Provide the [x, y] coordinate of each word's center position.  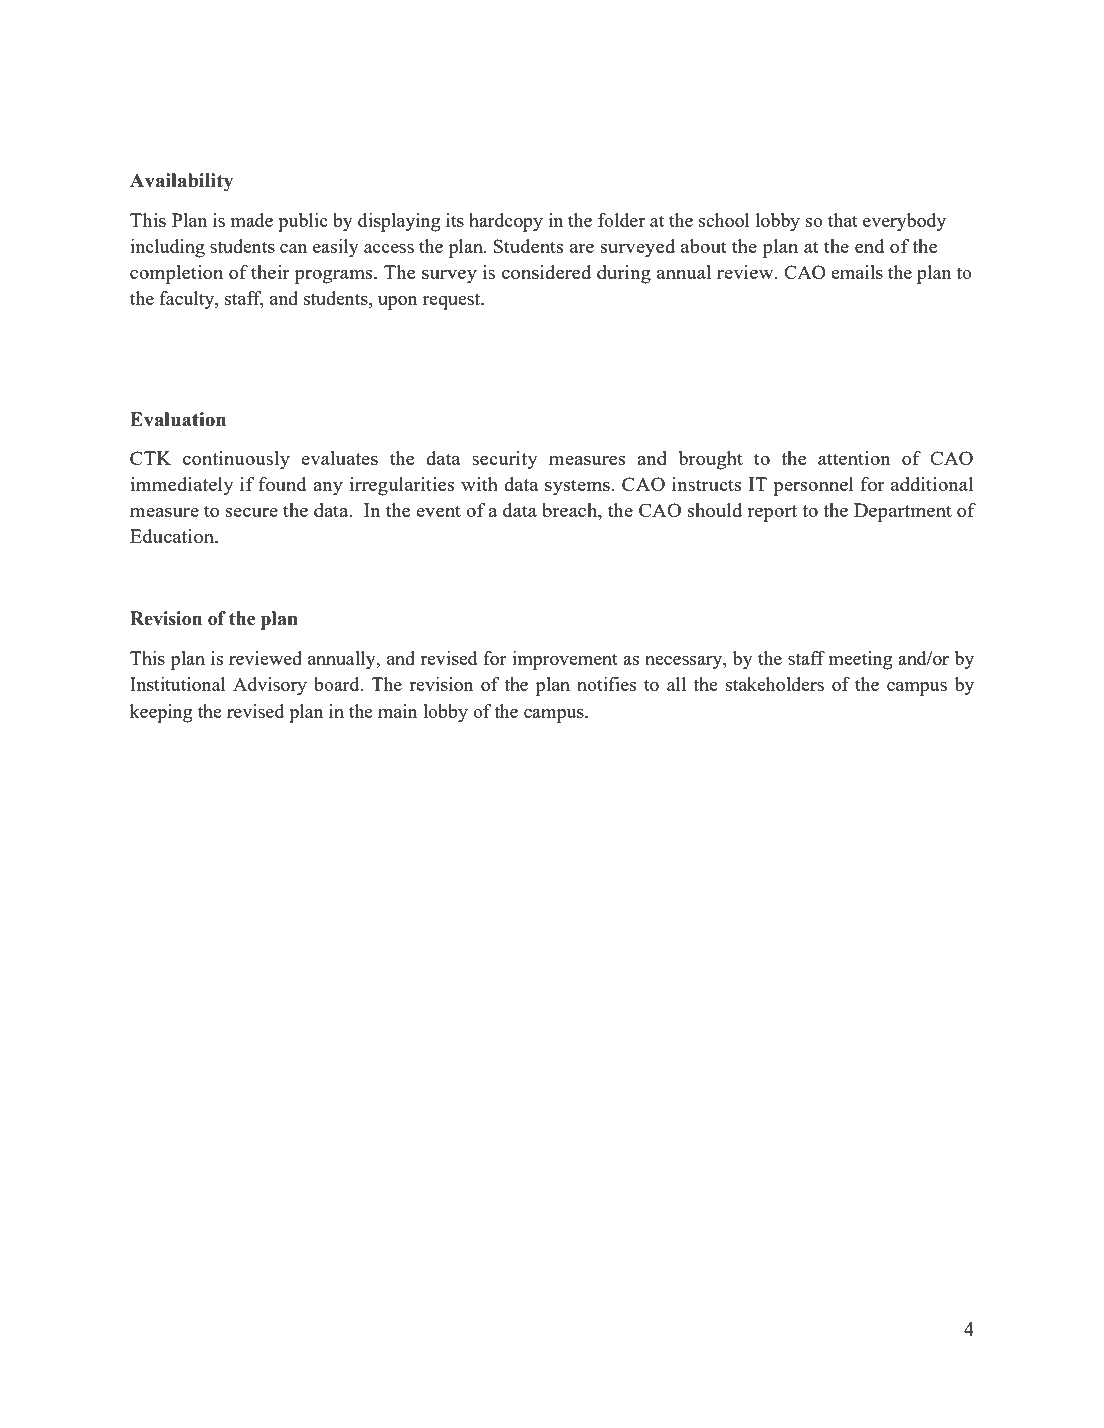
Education [173, 536]
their [270, 272]
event [438, 511]
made [252, 220]
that [843, 220]
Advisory [270, 686]
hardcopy [506, 222]
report [772, 513]
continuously [236, 460]
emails [857, 272]
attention [854, 458]
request [453, 301]
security [505, 460]
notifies [606, 684]
